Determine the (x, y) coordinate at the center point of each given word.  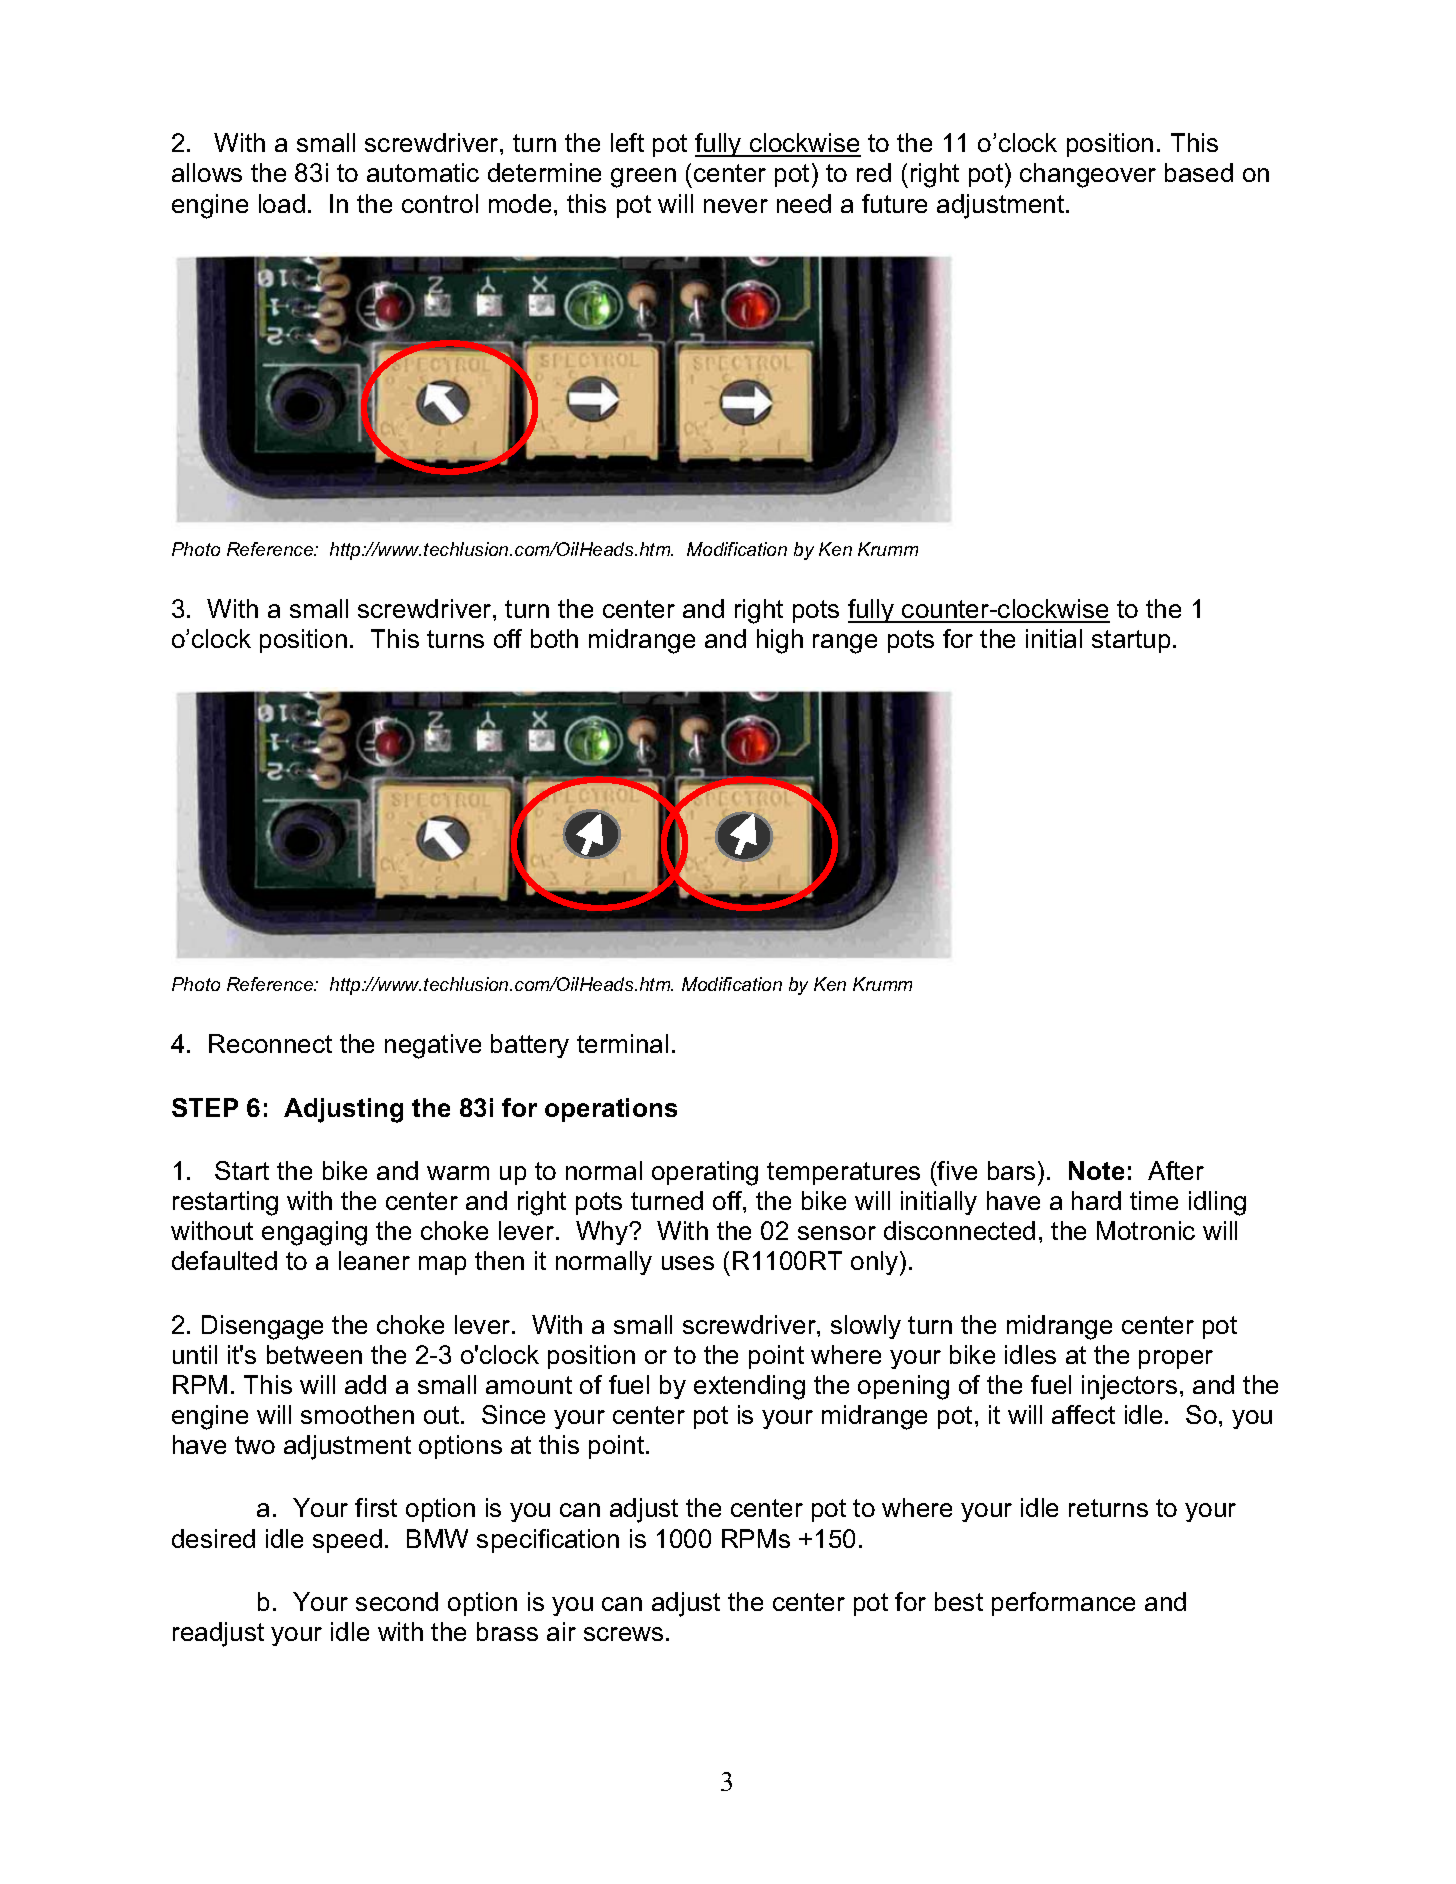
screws (623, 1634)
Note (1096, 1170)
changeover (1088, 175)
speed (347, 1541)
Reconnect (270, 1043)
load (282, 203)
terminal (622, 1043)
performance (1063, 1604)
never (736, 206)
